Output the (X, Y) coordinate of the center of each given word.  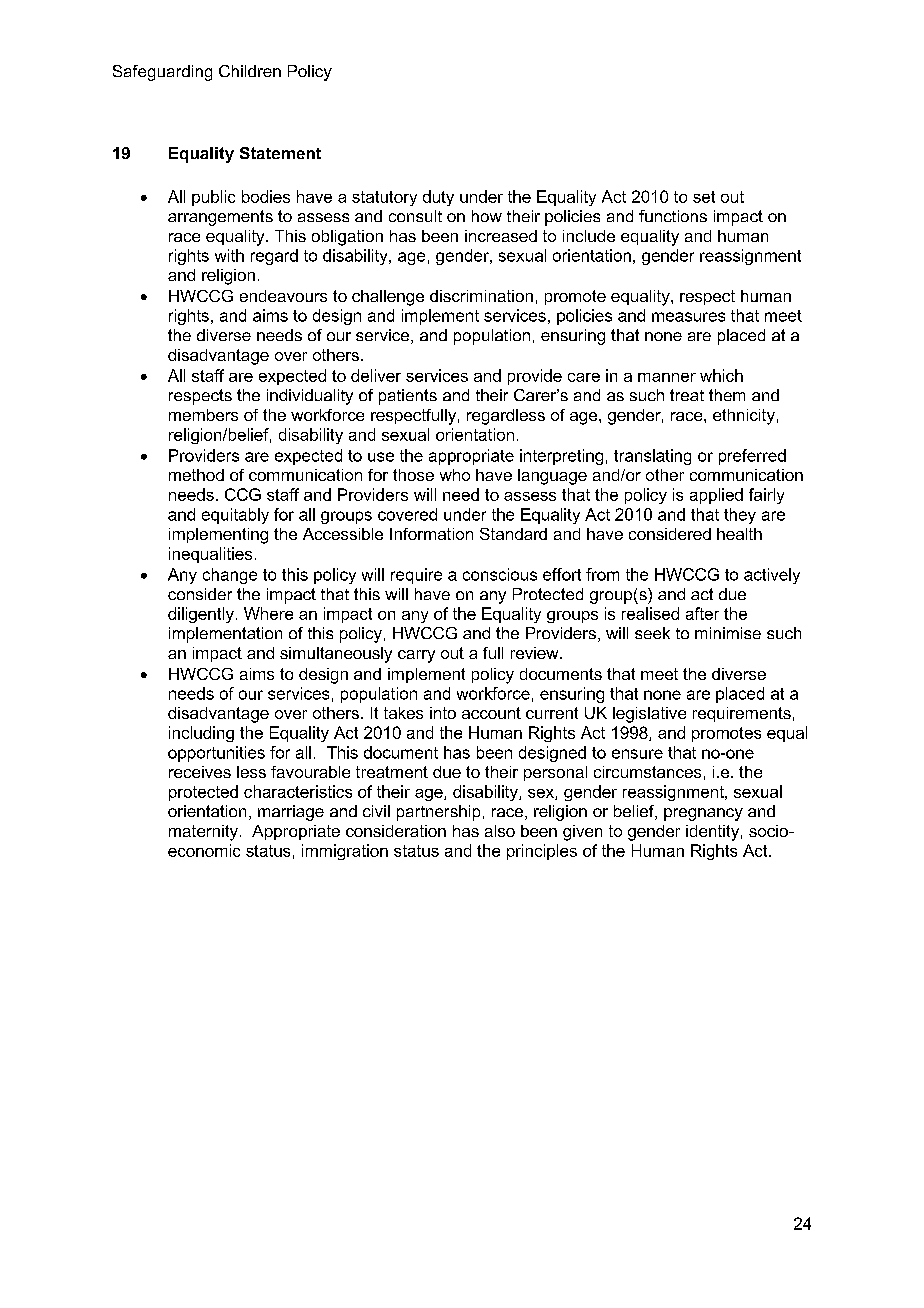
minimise (728, 633)
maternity (203, 833)
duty (438, 198)
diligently (201, 615)
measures (688, 317)
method (196, 475)
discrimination (481, 296)
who (455, 475)
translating (652, 457)
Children (250, 71)
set (704, 197)
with (229, 255)
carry (416, 656)
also (500, 831)
